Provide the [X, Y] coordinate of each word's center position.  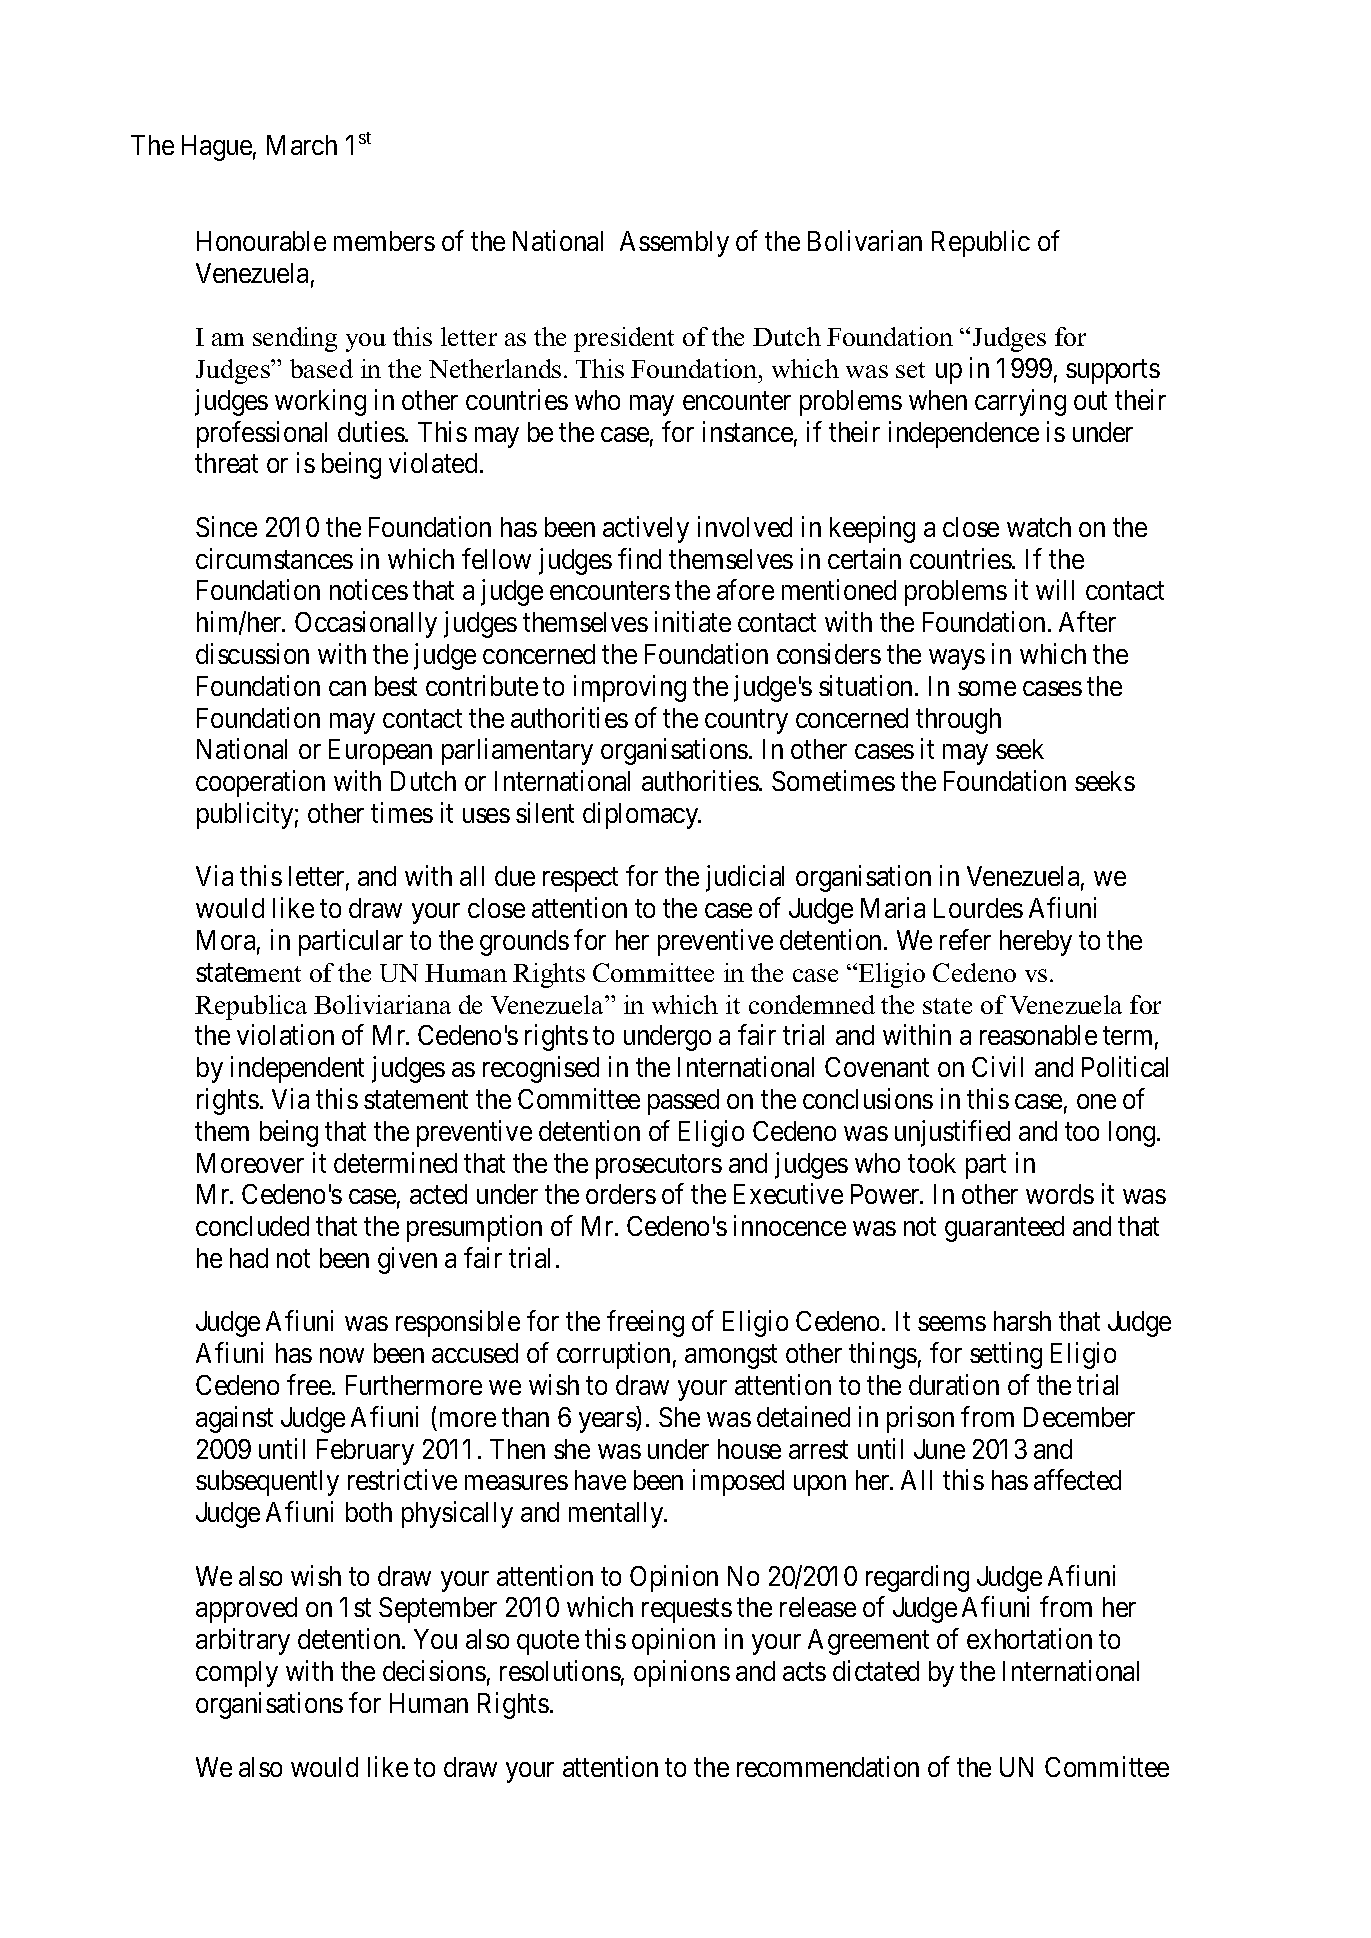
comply [237, 1674]
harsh [1022, 1321]
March [302, 145]
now [342, 1355]
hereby [1036, 943]
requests [687, 1611]
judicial [745, 879]
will [1055, 590]
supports [1113, 372]
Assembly [674, 244]
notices [369, 590]
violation [285, 1035]
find [639, 558]
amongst [731, 1357]
